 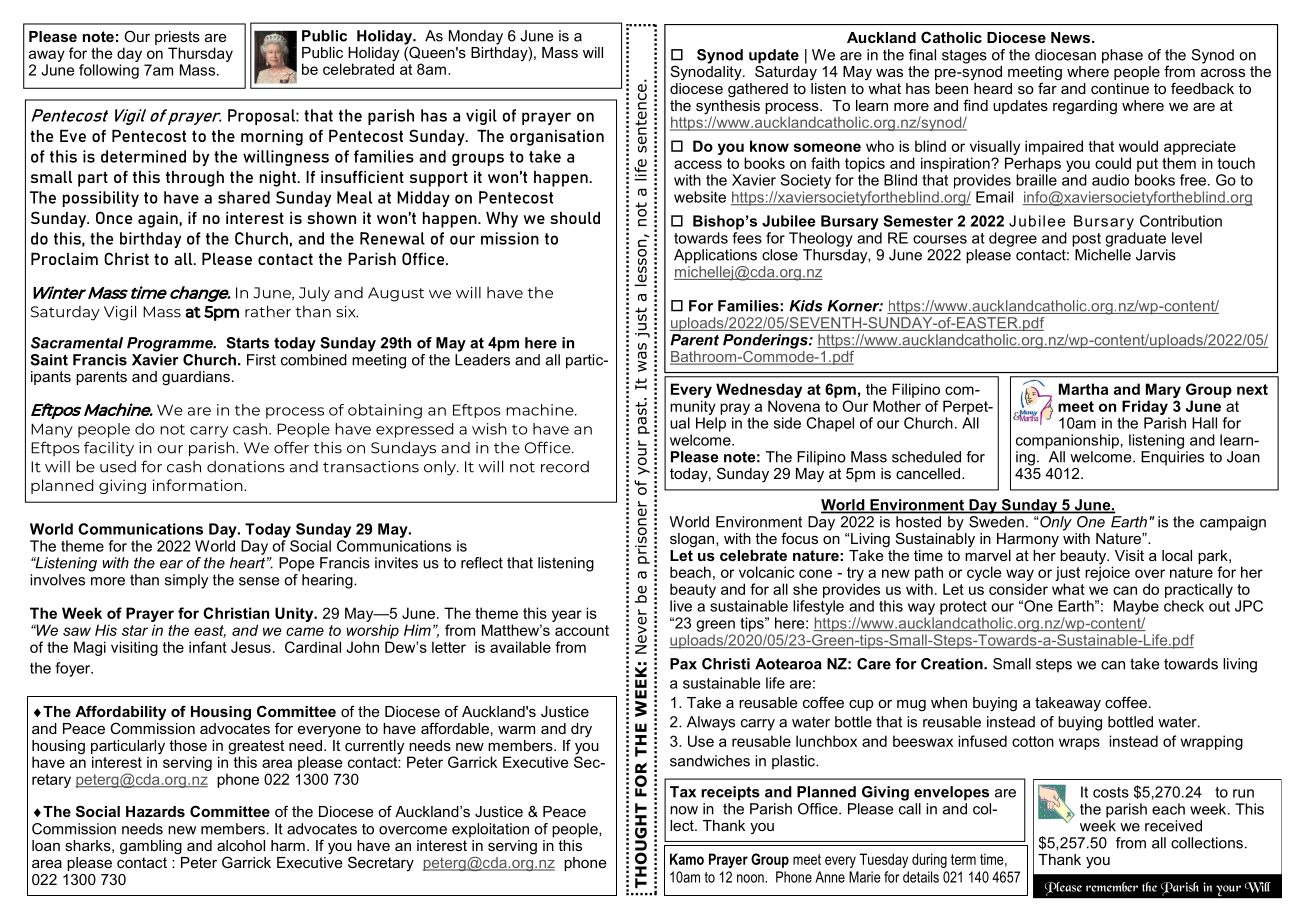 I want to click on Always, so click(x=711, y=723).
